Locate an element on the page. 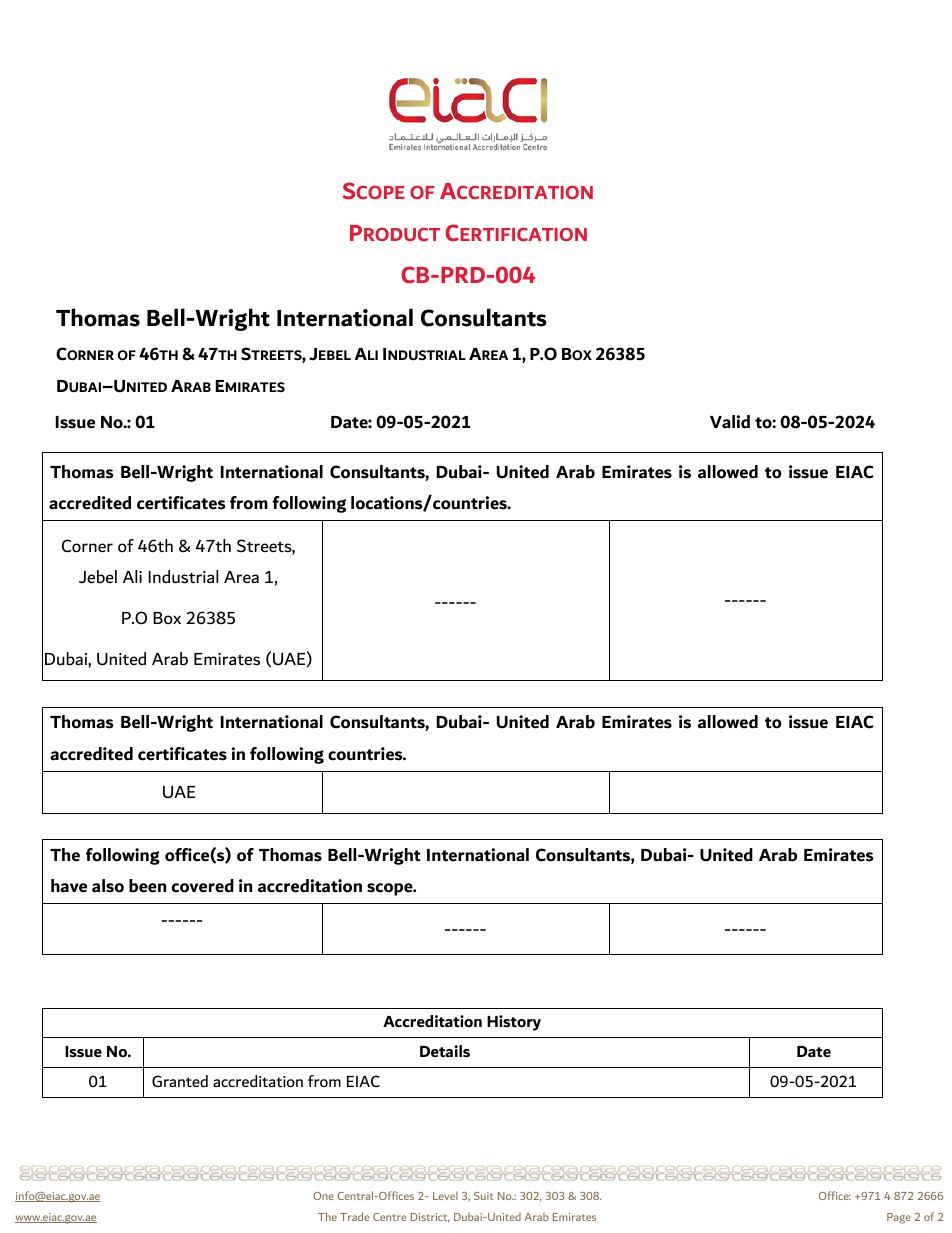 The width and height of the page is (952, 1233). Valid is located at coordinates (730, 422).
